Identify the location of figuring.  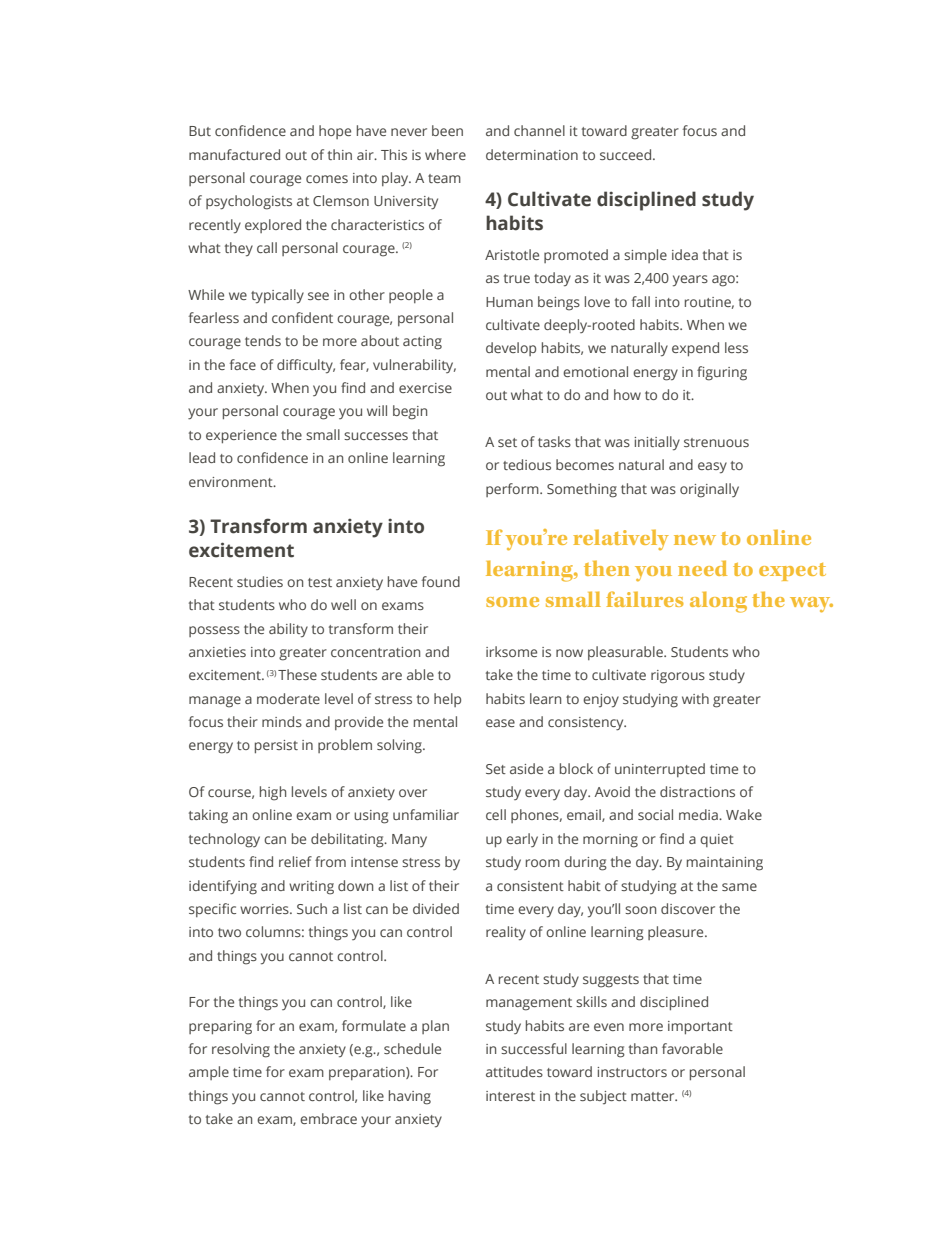
(722, 373).
